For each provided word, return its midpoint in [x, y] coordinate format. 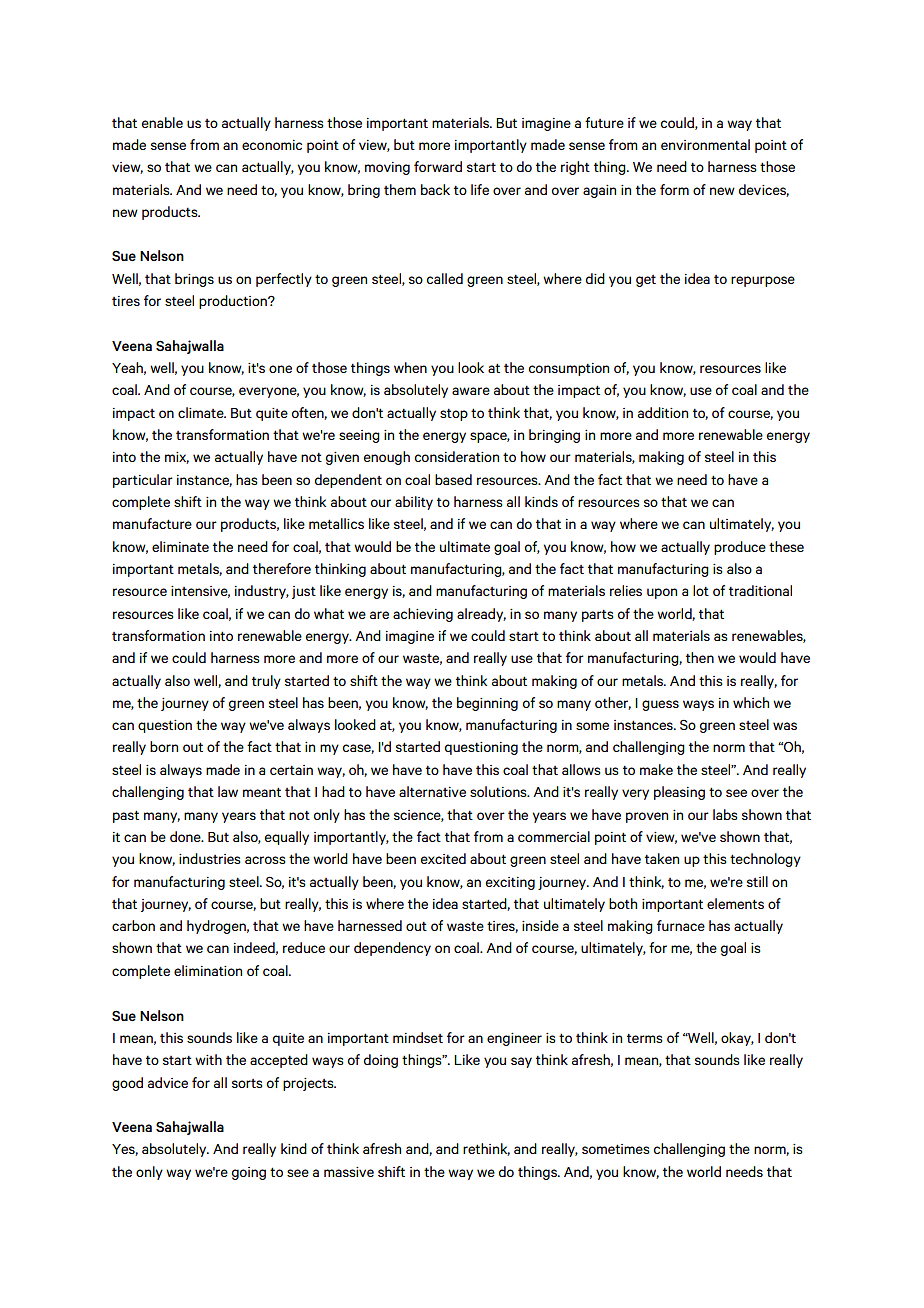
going [249, 1173]
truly [266, 682]
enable [162, 122]
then [700, 657]
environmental [705, 144]
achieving [423, 615]
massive [349, 1172]
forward [438, 166]
